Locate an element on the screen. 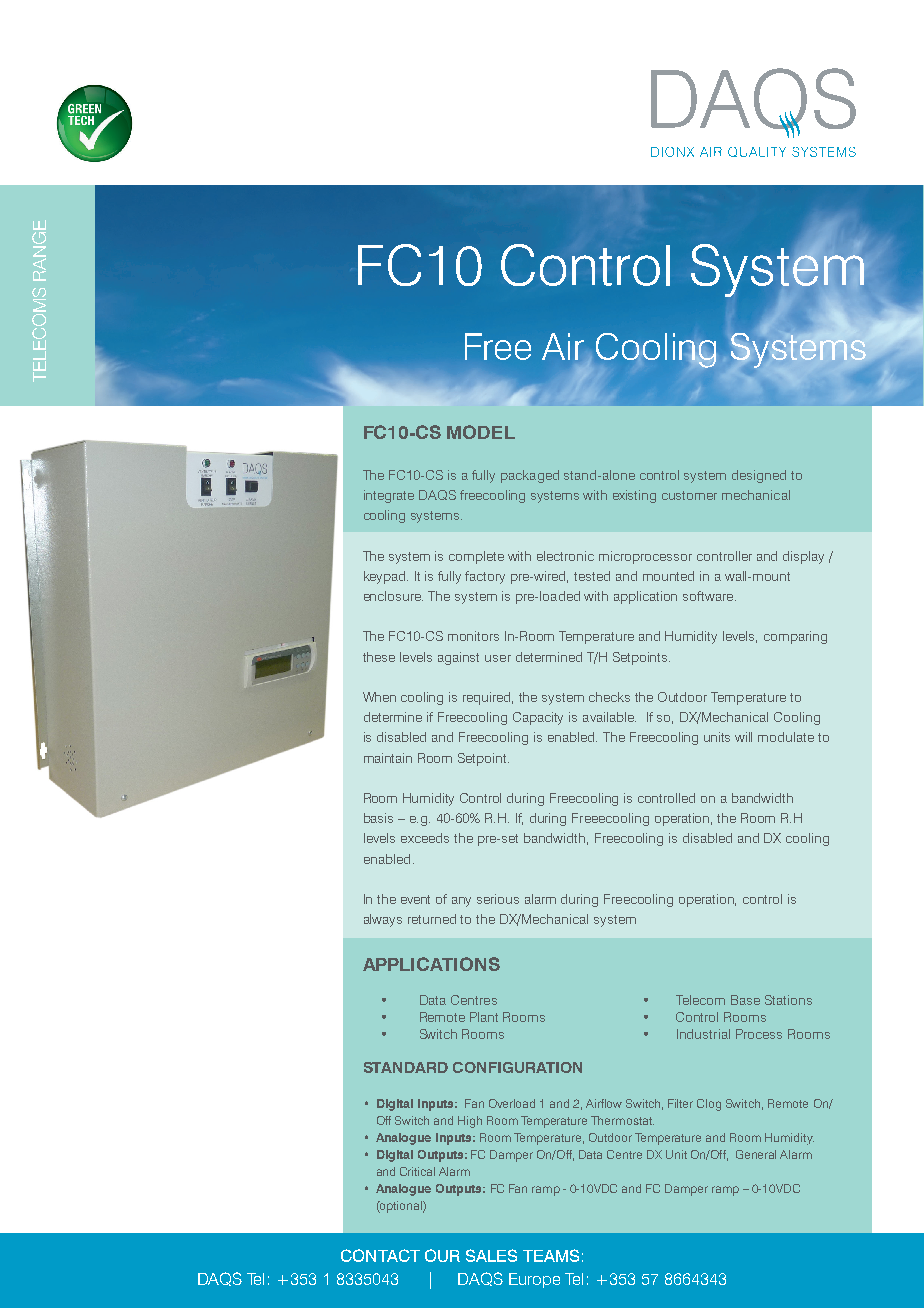 The image size is (924, 1308). OUR is located at coordinates (442, 1255).
